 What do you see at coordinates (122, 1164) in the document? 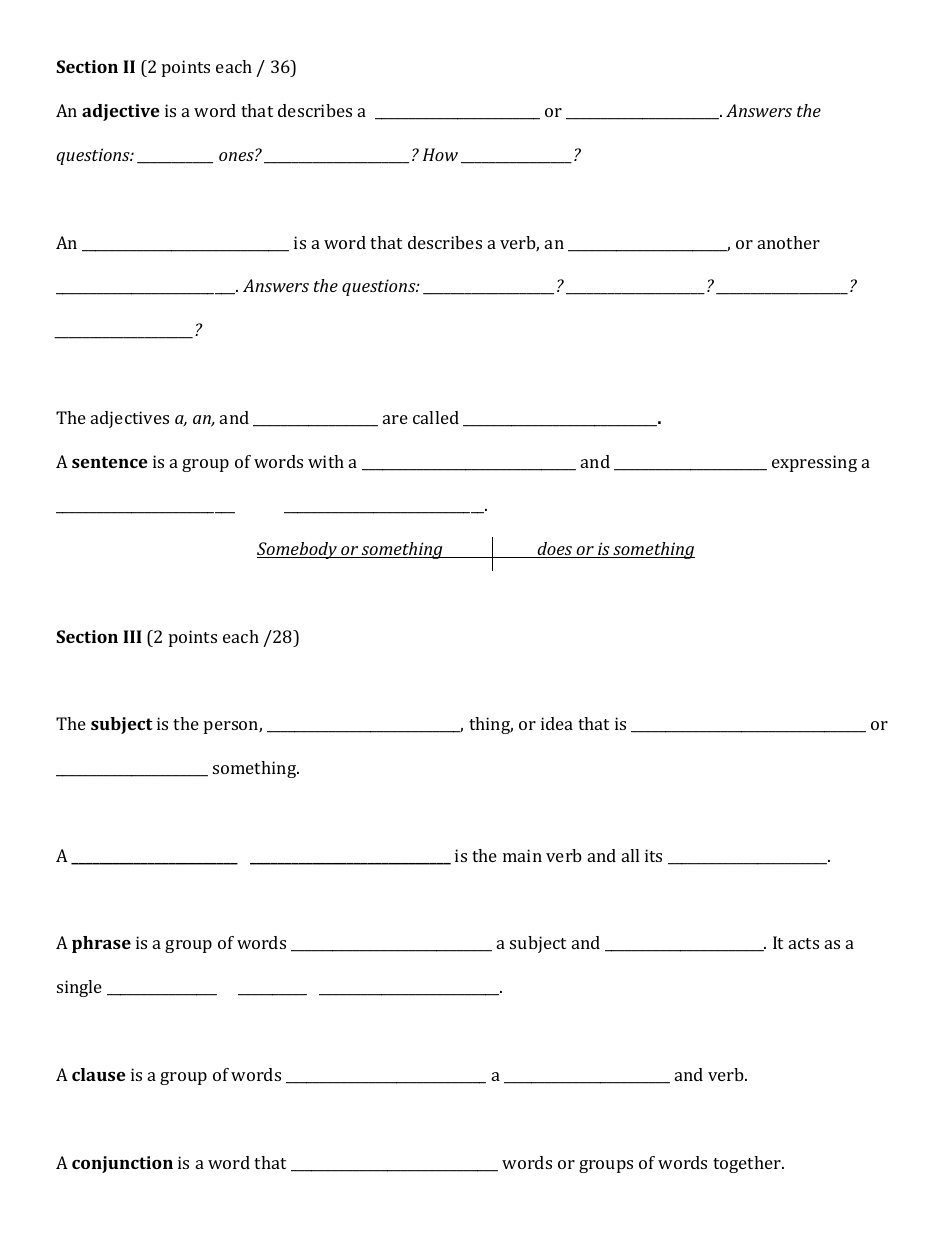
I see `conjunction` at bounding box center [122, 1164].
